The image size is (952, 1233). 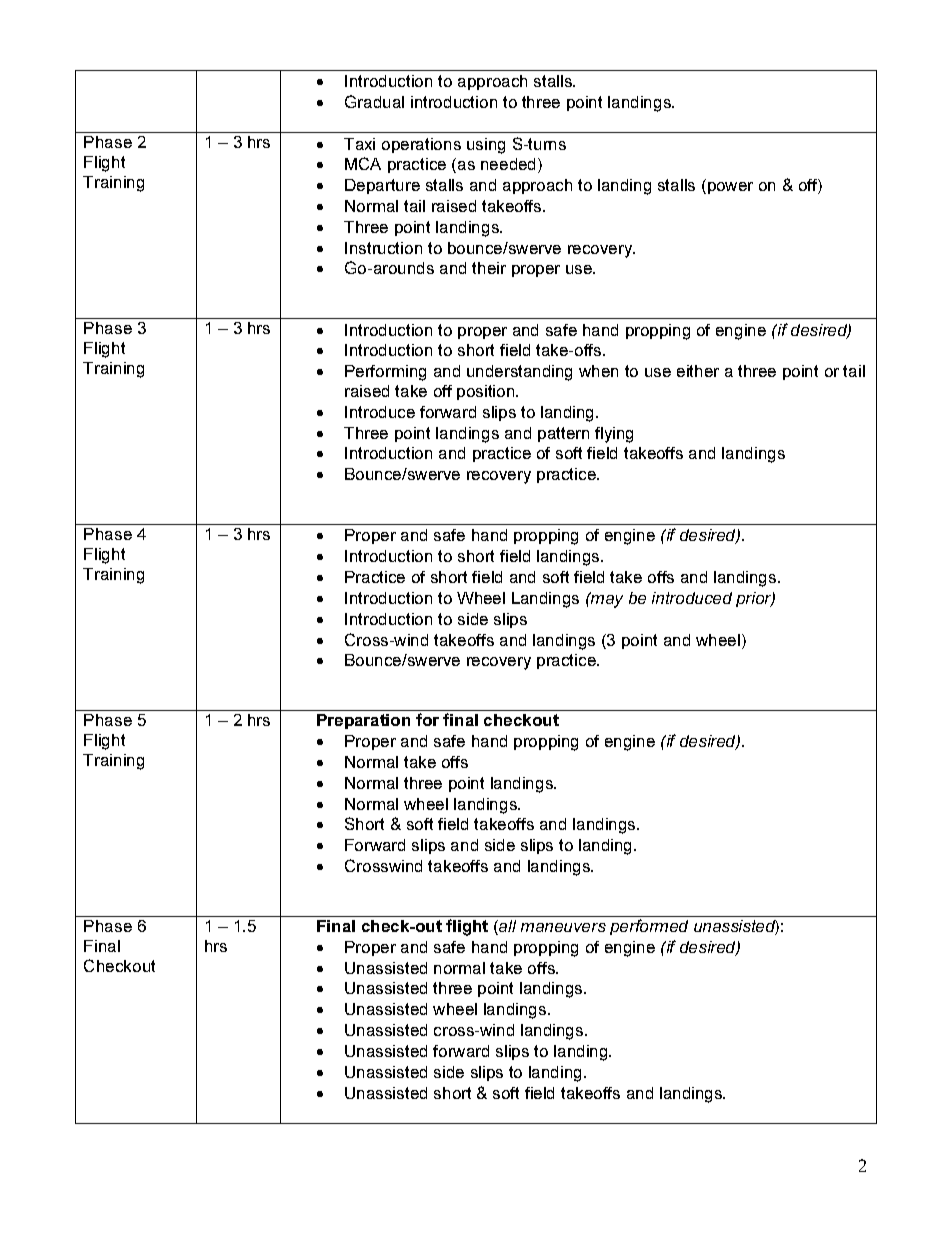 What do you see at coordinates (606, 600) in the page?
I see `may` at bounding box center [606, 600].
